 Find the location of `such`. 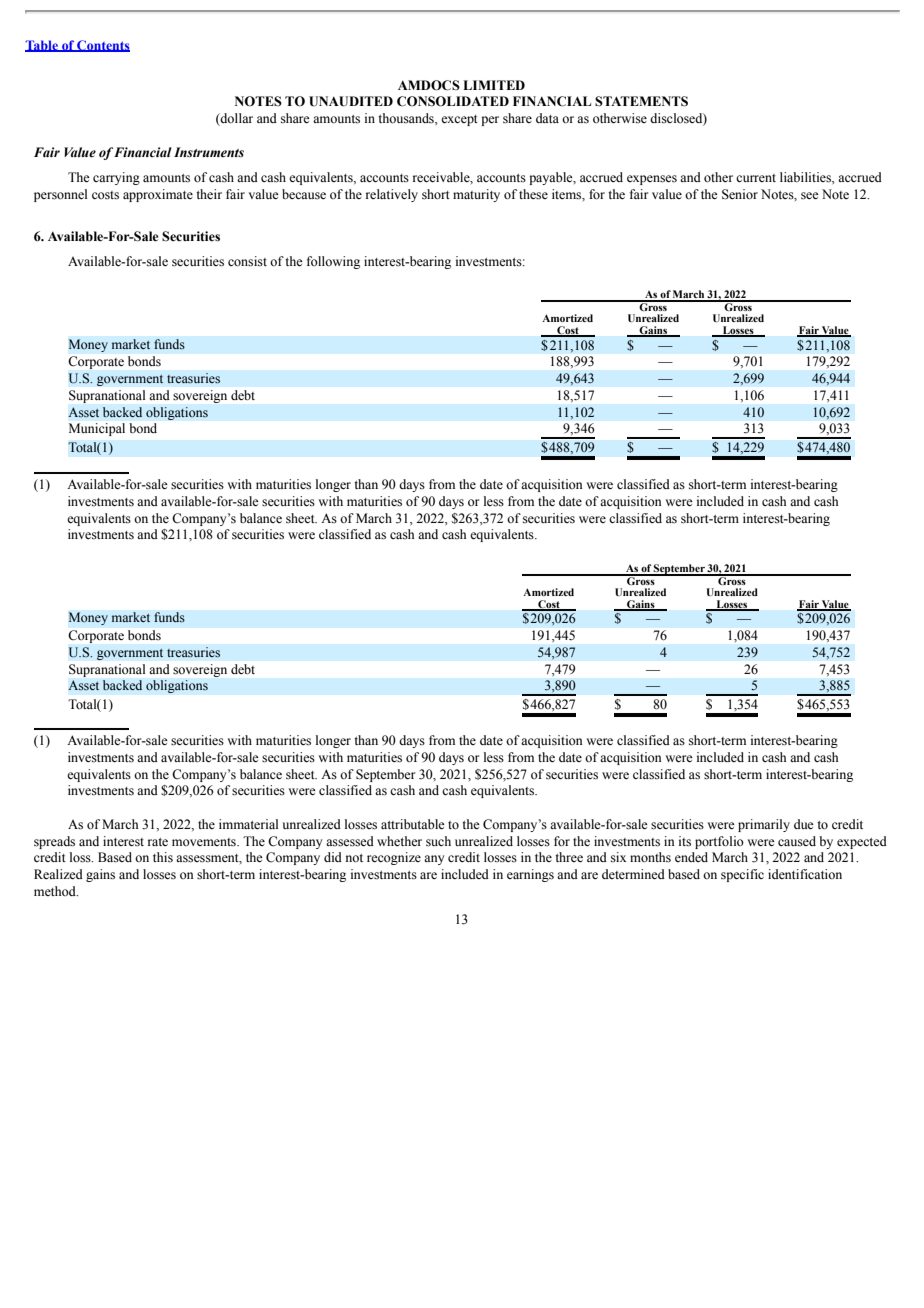

such is located at coordinates (438, 841).
